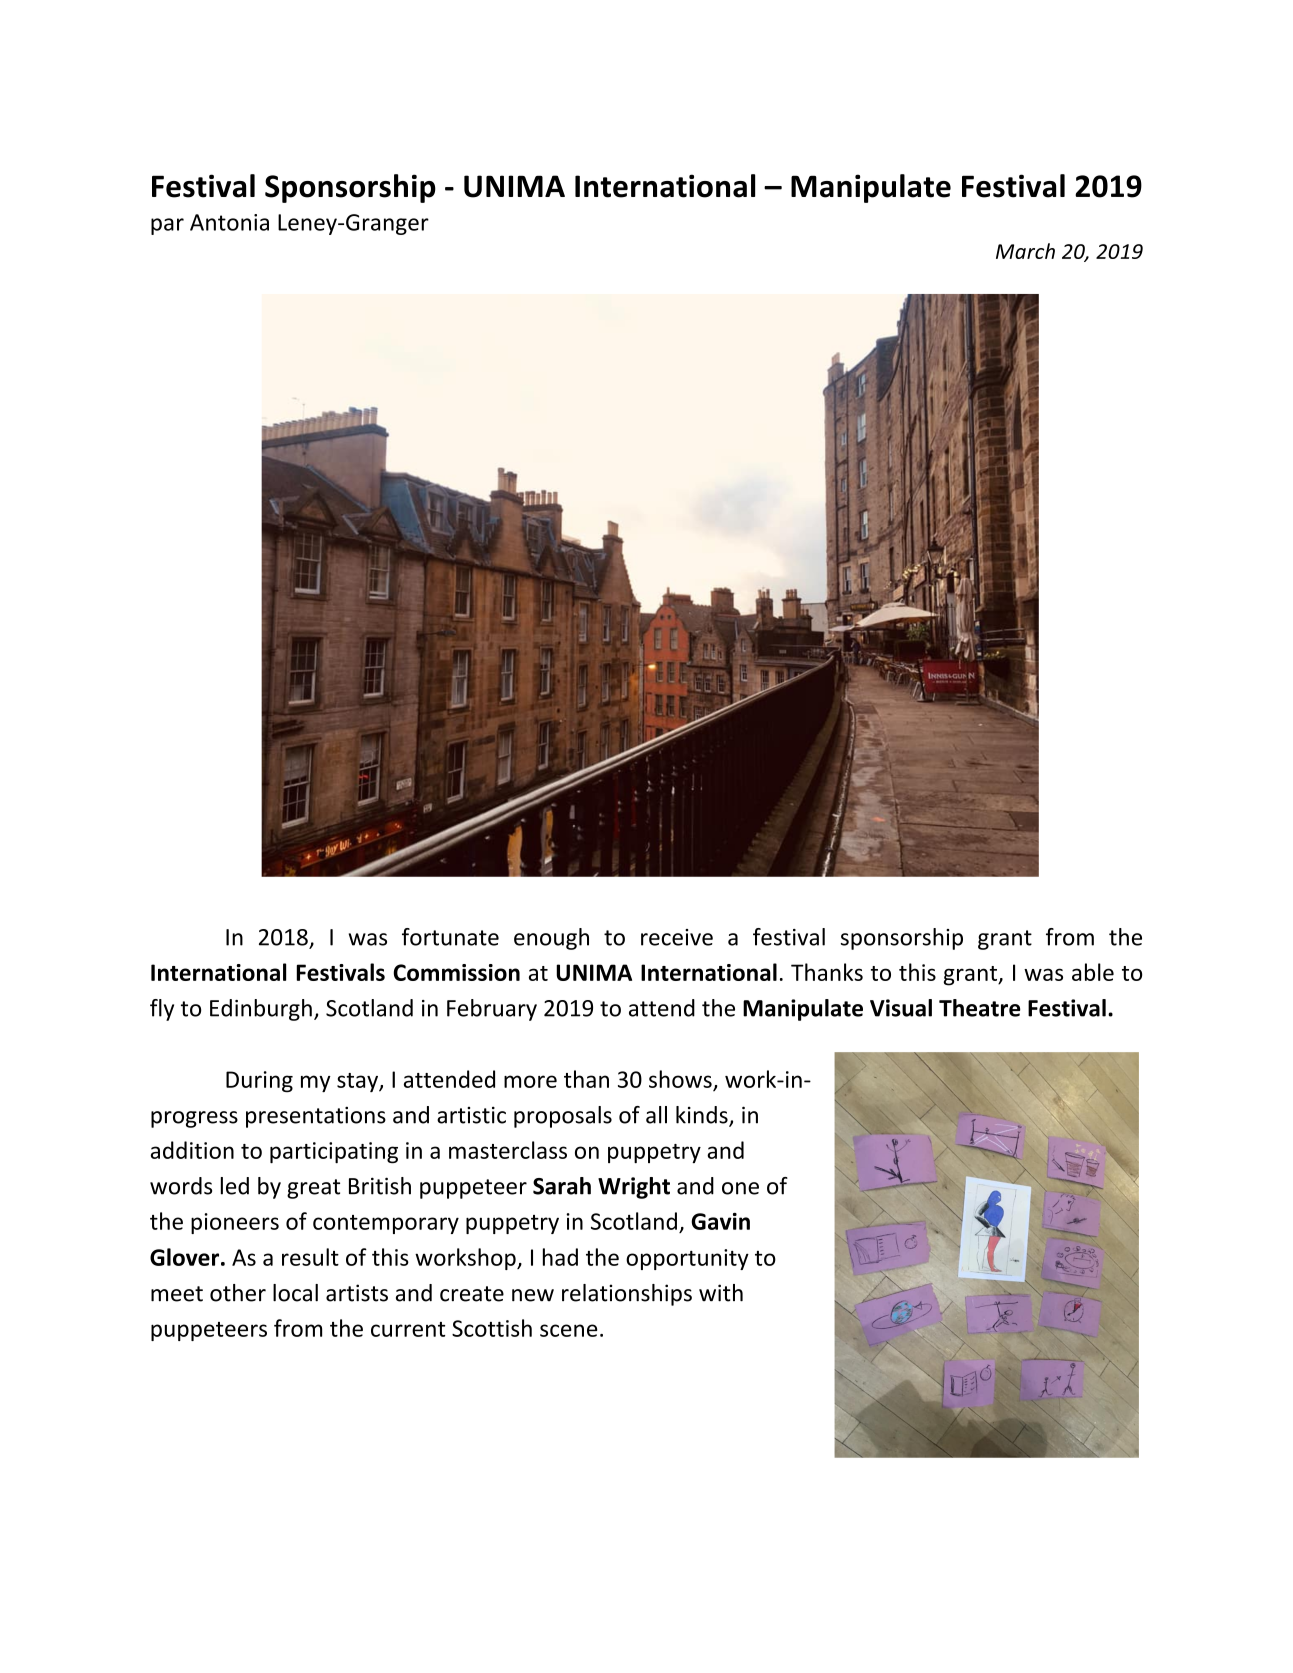 The image size is (1293, 1673). What do you see at coordinates (901, 1008) in the screenshot?
I see `Visual` at bounding box center [901, 1008].
